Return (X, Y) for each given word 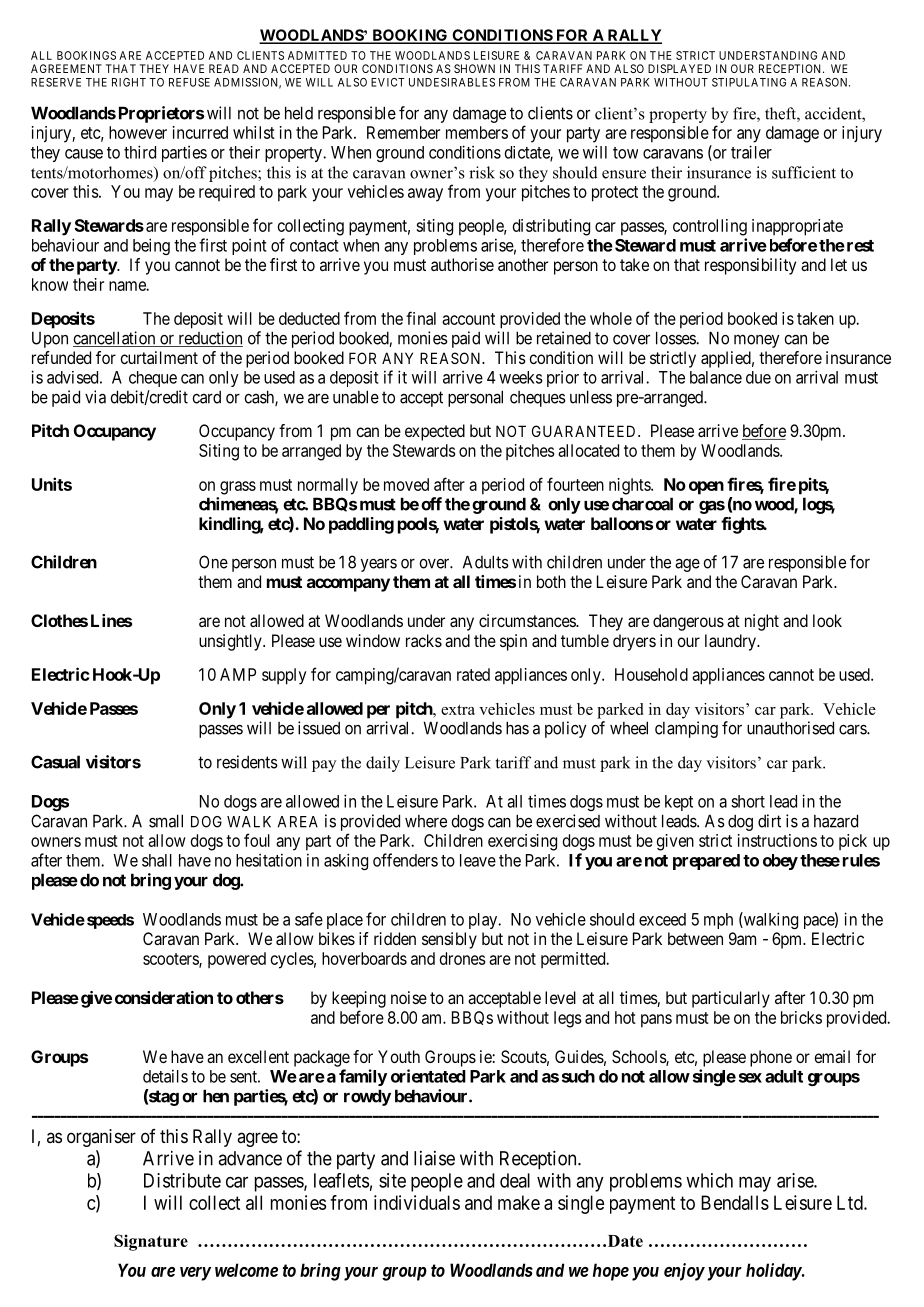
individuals (417, 1202)
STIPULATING (749, 82)
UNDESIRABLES (452, 82)
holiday (774, 1272)
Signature (151, 1242)
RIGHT (129, 82)
